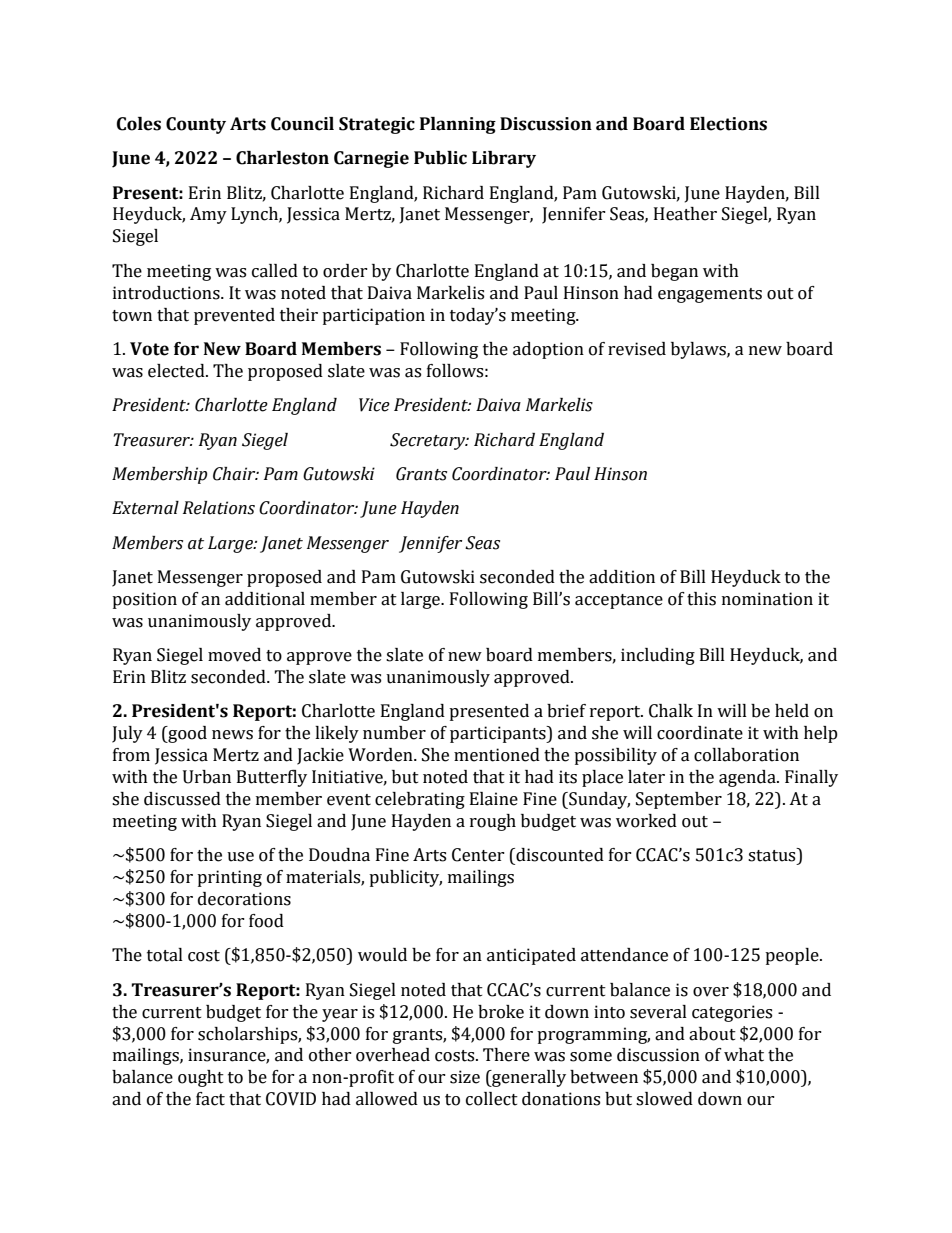 The image size is (952, 1233). What do you see at coordinates (767, 599) in the screenshot?
I see `nomination` at bounding box center [767, 599].
